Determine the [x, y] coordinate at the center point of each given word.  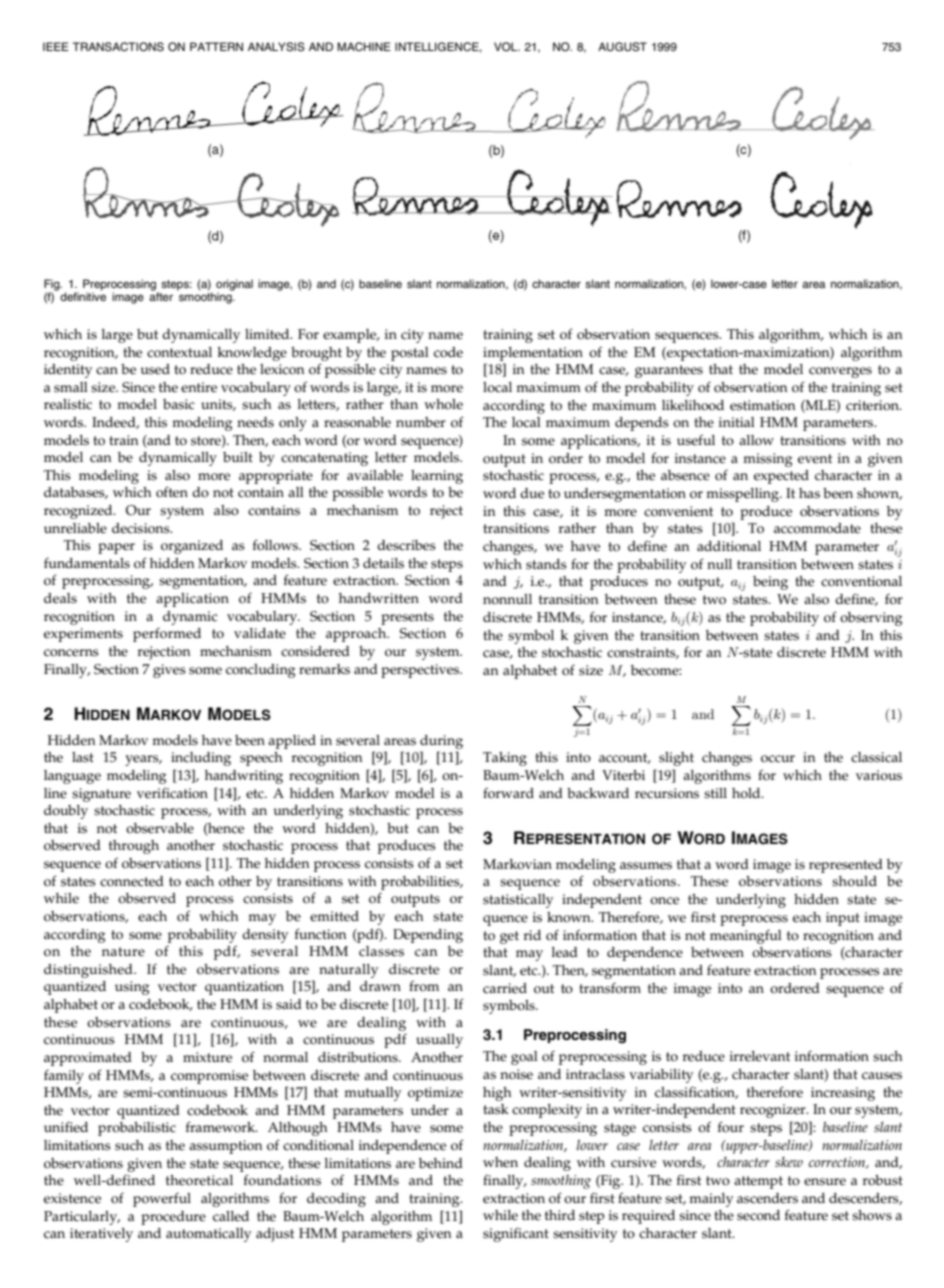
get [509, 937]
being [770, 583]
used [155, 369]
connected [132, 881]
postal [410, 354]
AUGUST [622, 46]
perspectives [421, 671]
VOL [507, 46]
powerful [162, 1199]
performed [167, 634]
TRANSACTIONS [118, 47]
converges [840, 372]
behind [441, 1163]
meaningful [746, 936]
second [758, 1215]
